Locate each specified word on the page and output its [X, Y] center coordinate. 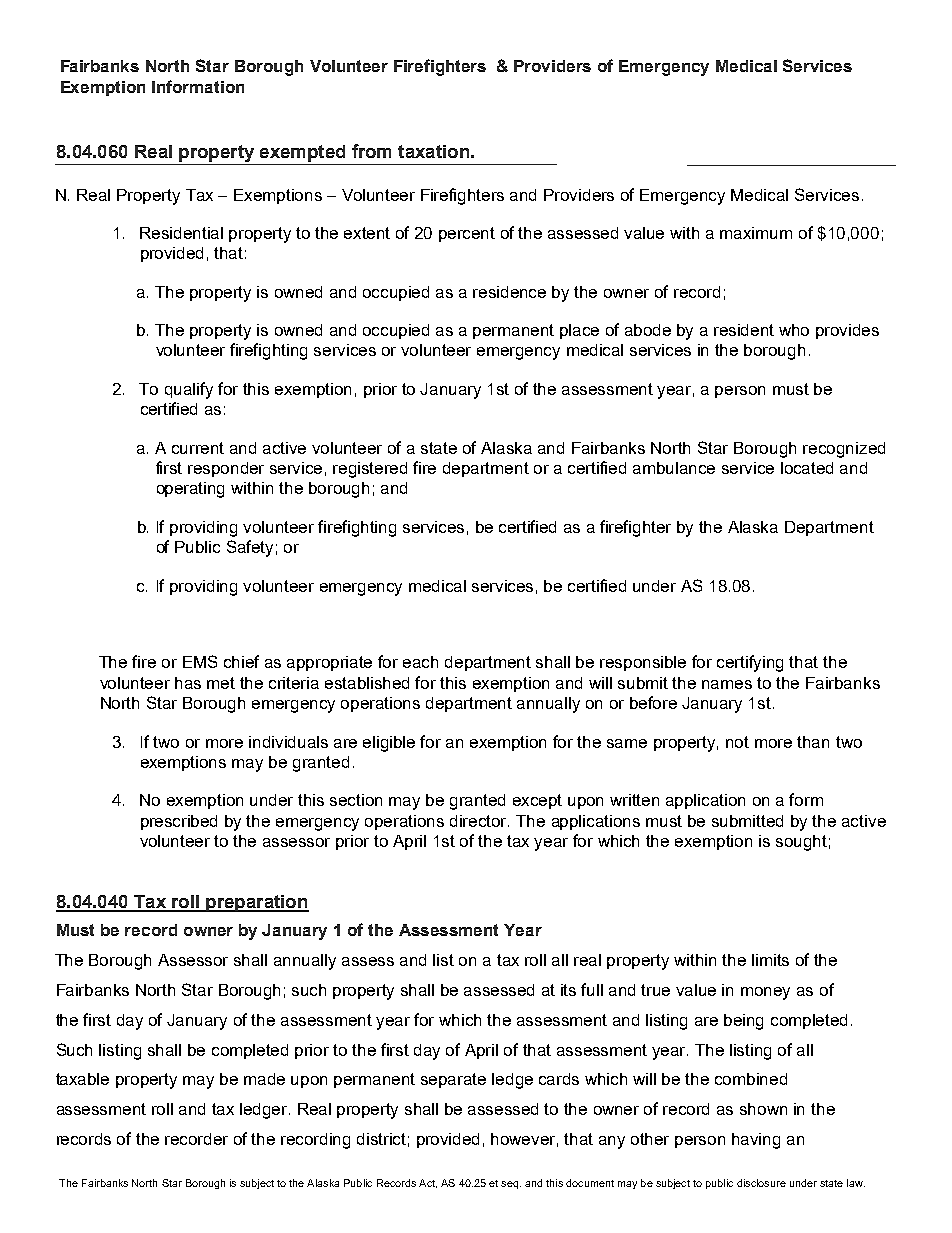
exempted [302, 153]
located [807, 468]
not [737, 742]
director [479, 821]
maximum [756, 233]
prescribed [179, 822]
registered [370, 470]
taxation [433, 151]
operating [190, 490]
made [264, 1079]
